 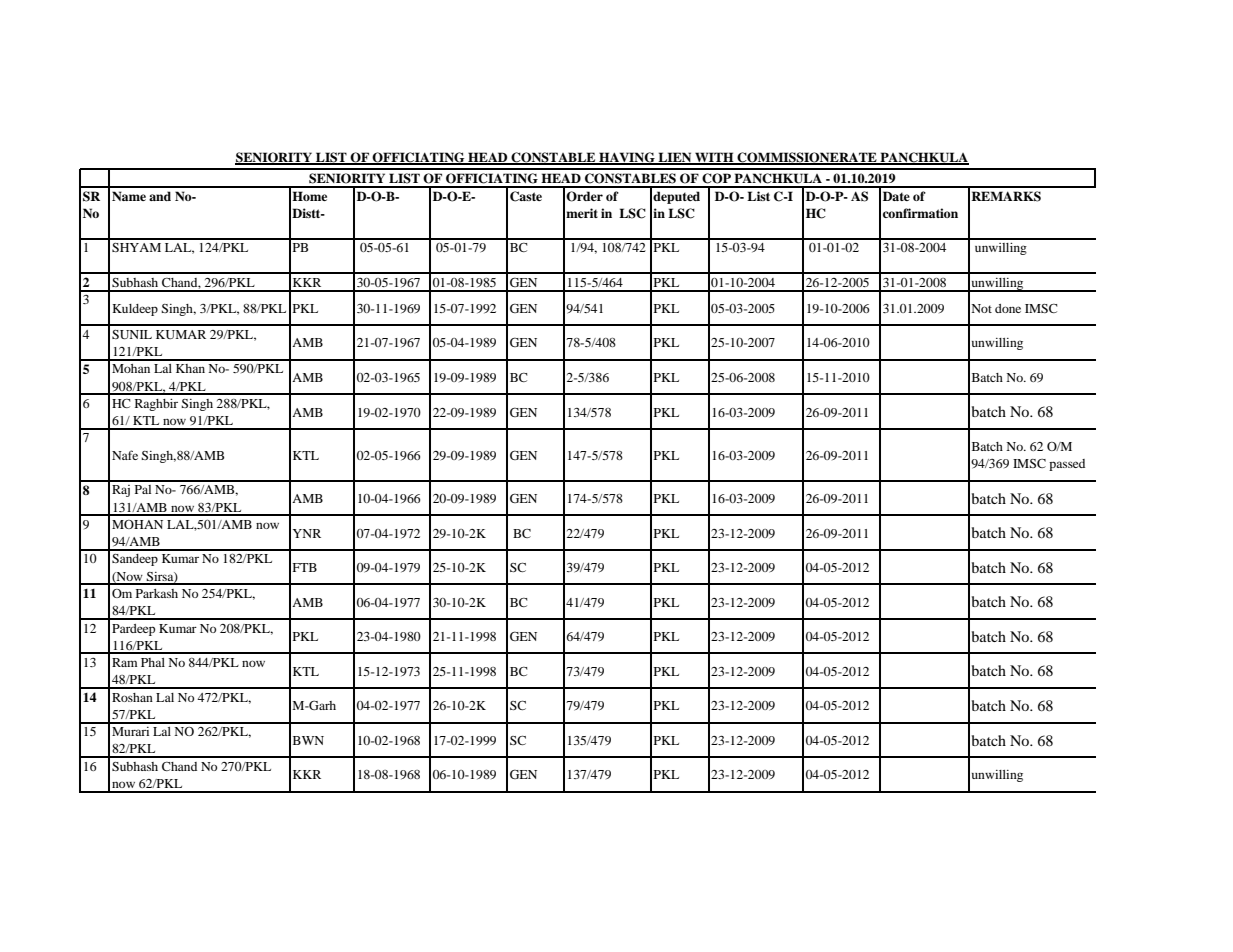 I want to click on Name, so click(x=129, y=196).
